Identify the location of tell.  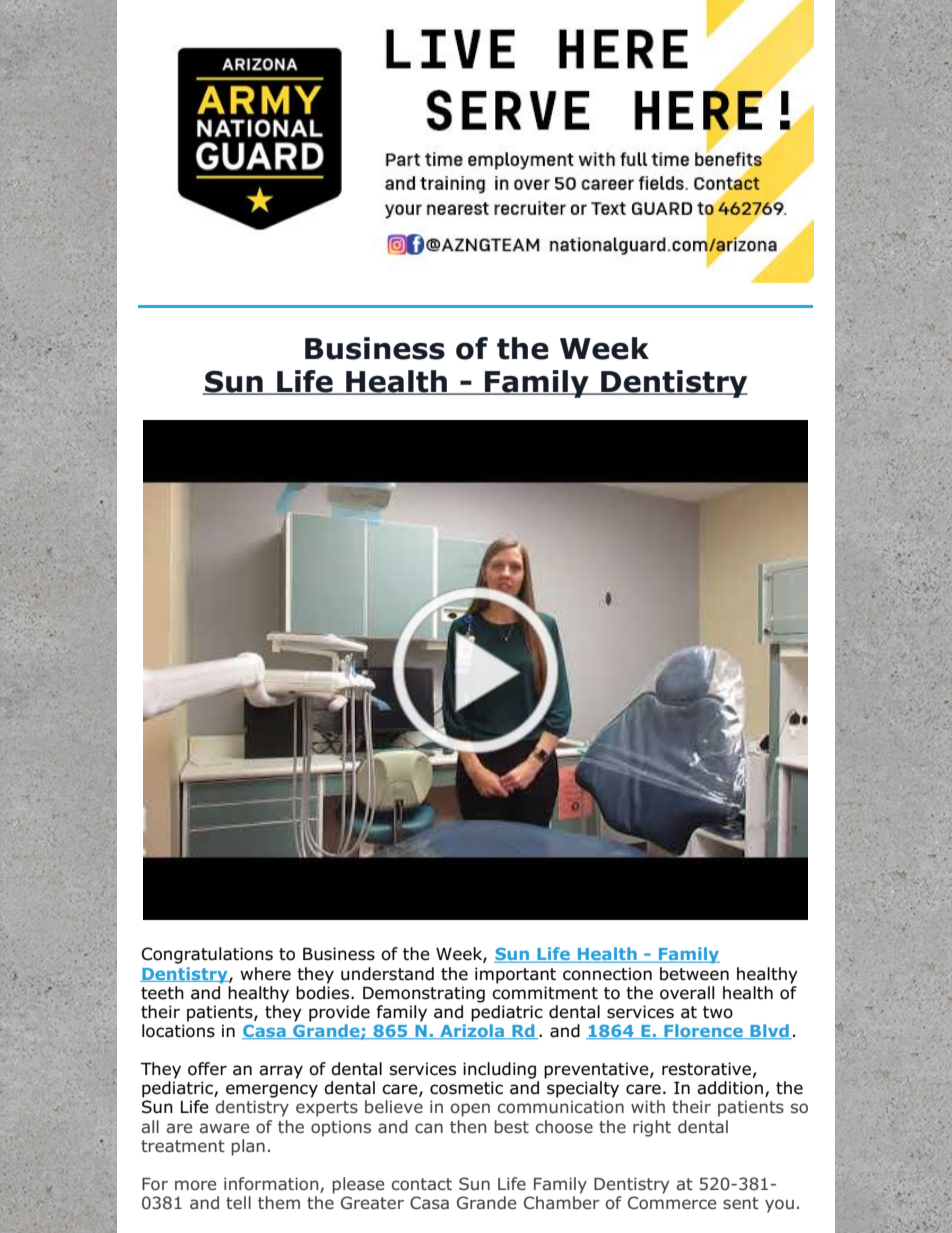
(238, 1202).
